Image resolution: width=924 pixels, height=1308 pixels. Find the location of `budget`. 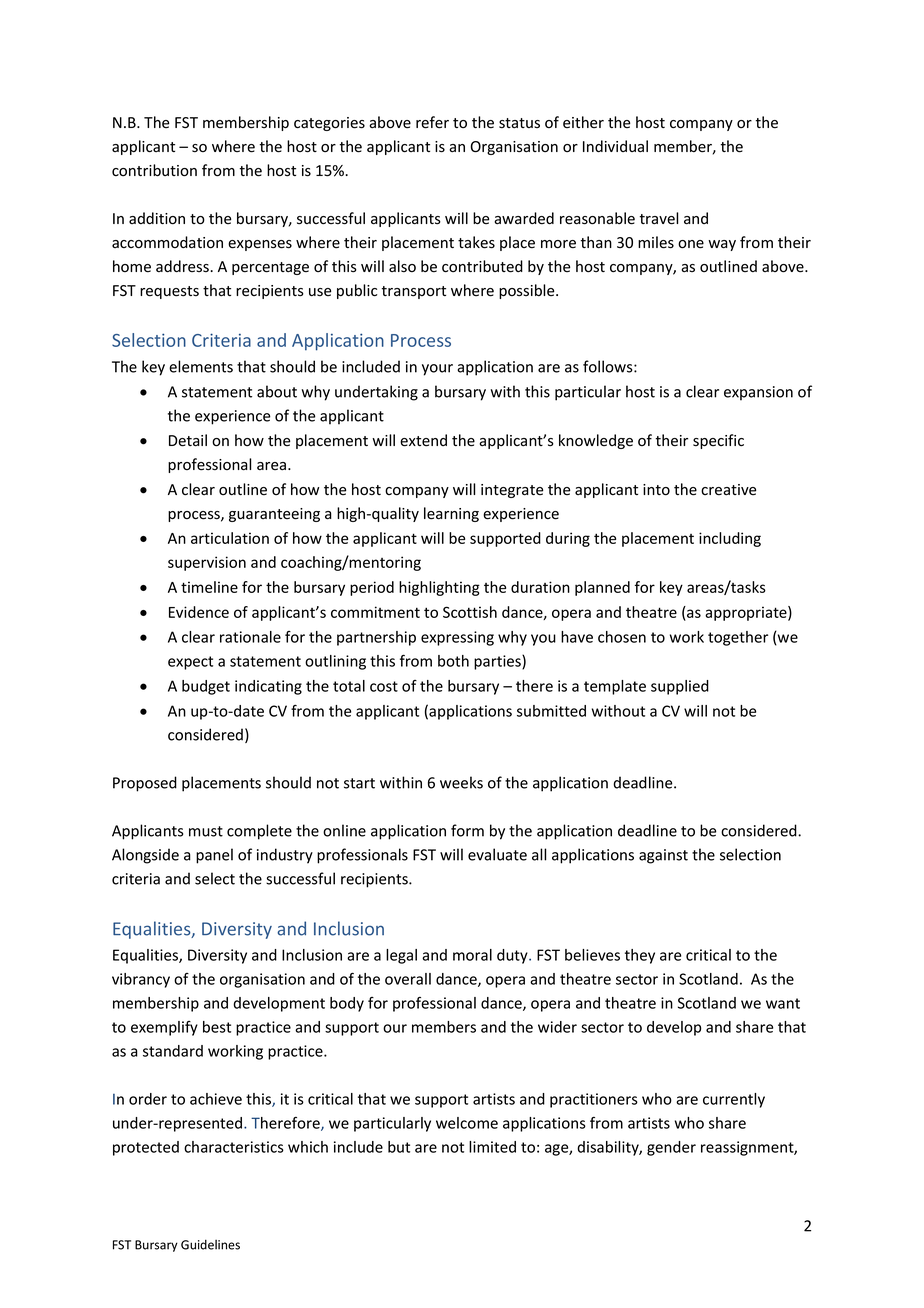

budget is located at coordinates (206, 687).
